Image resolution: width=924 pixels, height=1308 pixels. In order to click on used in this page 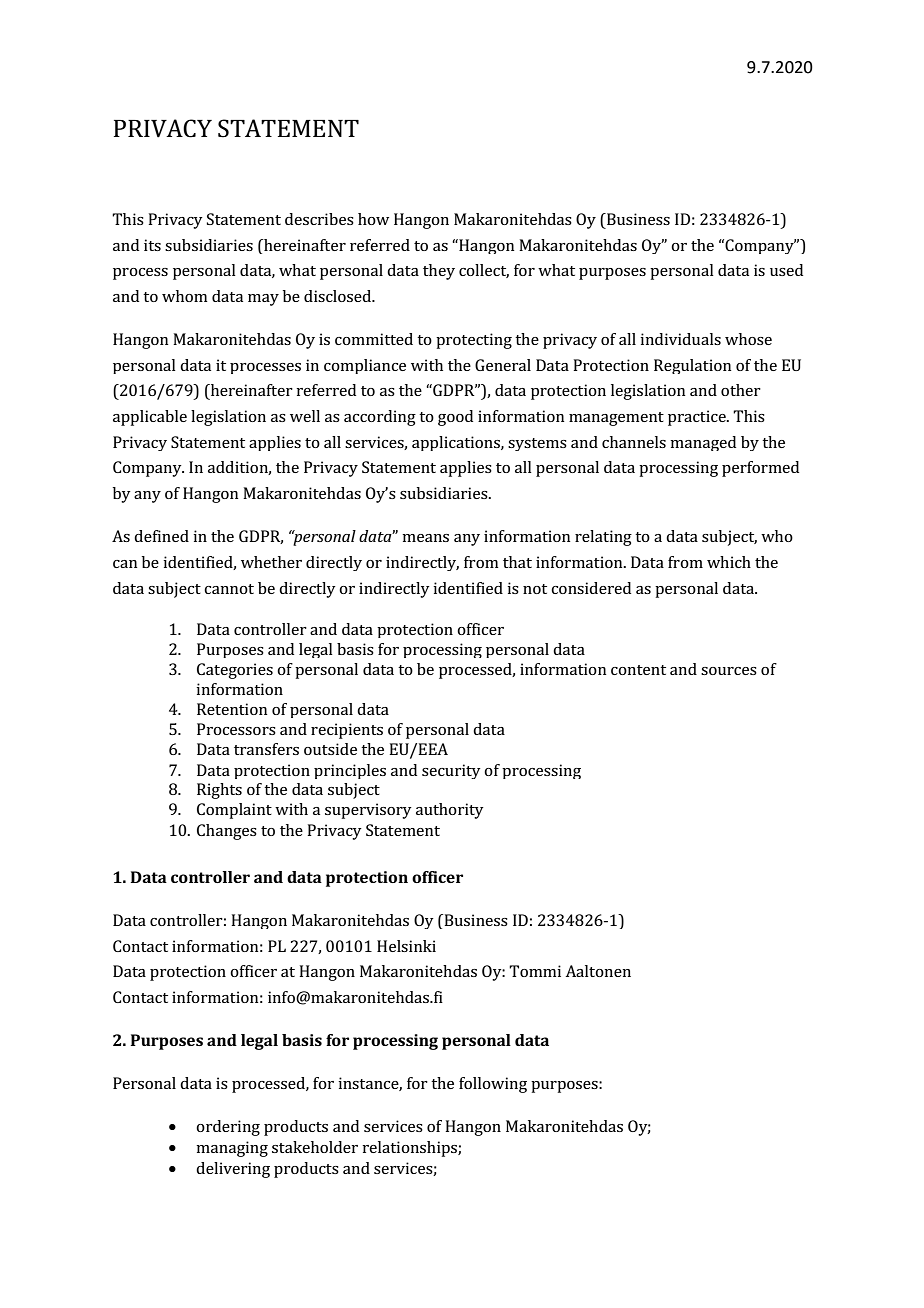, I will do `click(786, 270)`.
